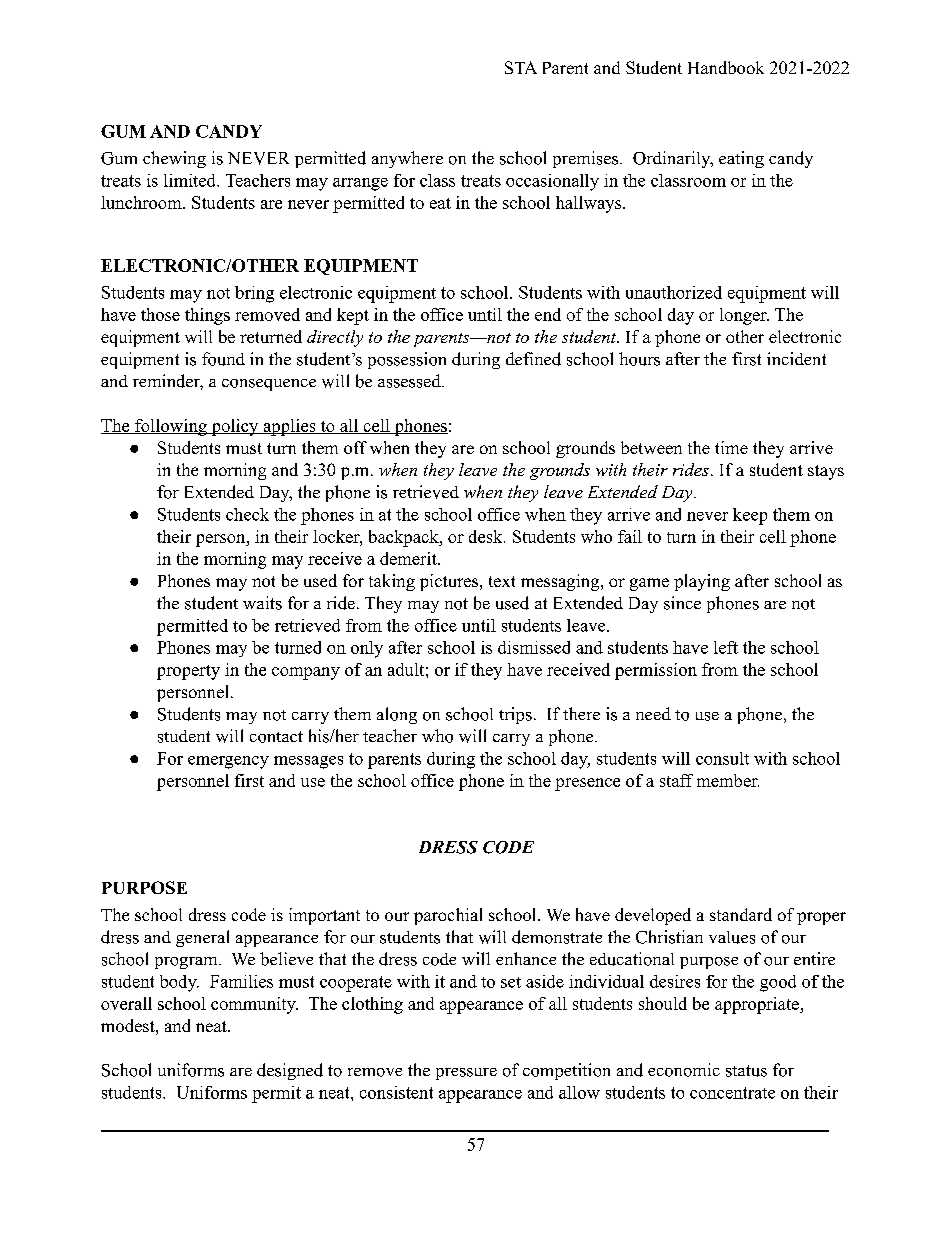 This screenshot has width=952, height=1233. Describe the element at coordinates (515, 715) in the screenshot. I see `trips` at that location.
